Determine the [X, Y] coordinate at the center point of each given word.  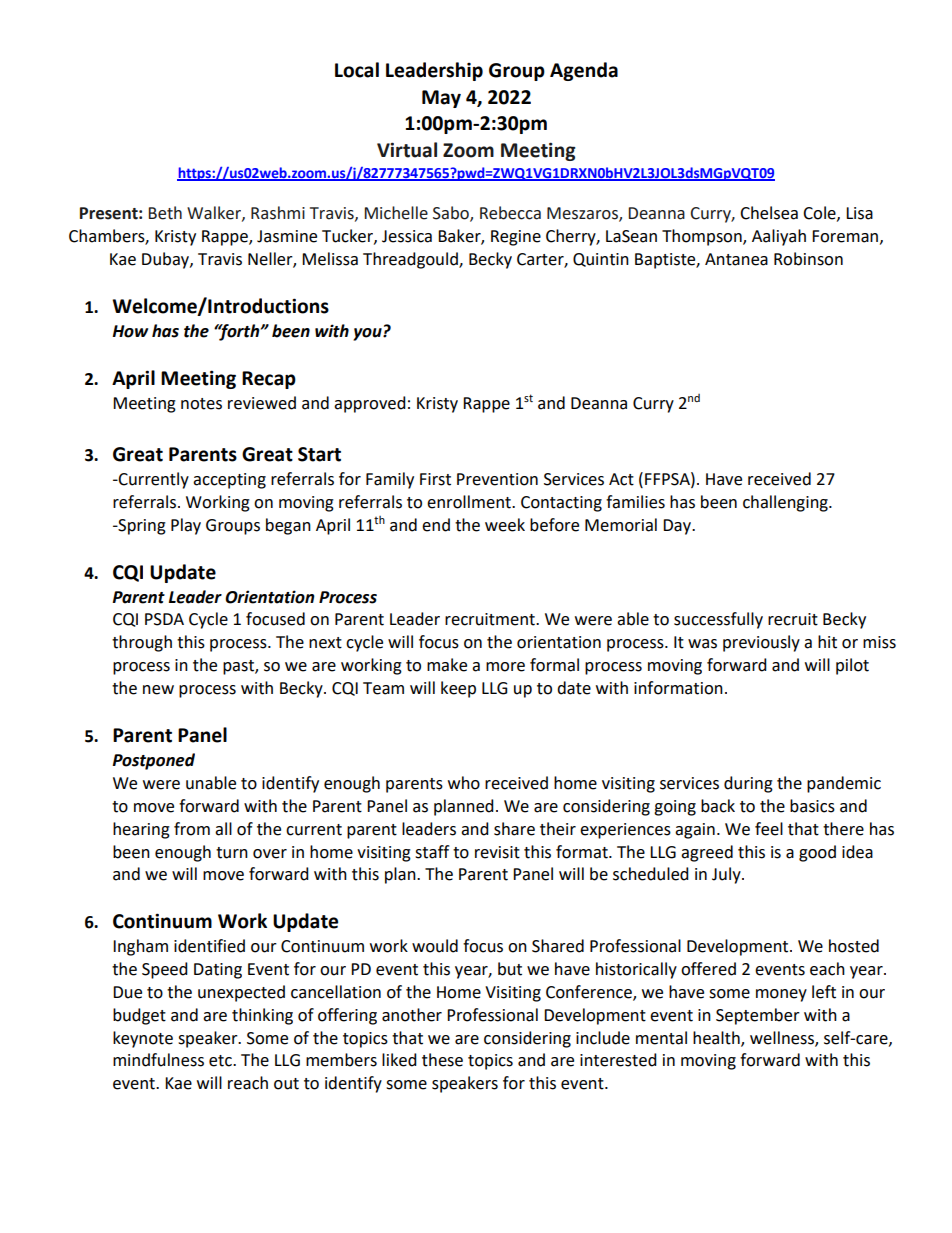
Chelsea [769, 213]
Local [357, 70]
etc [221, 1061]
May [441, 99]
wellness [783, 1038]
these [442, 1060]
